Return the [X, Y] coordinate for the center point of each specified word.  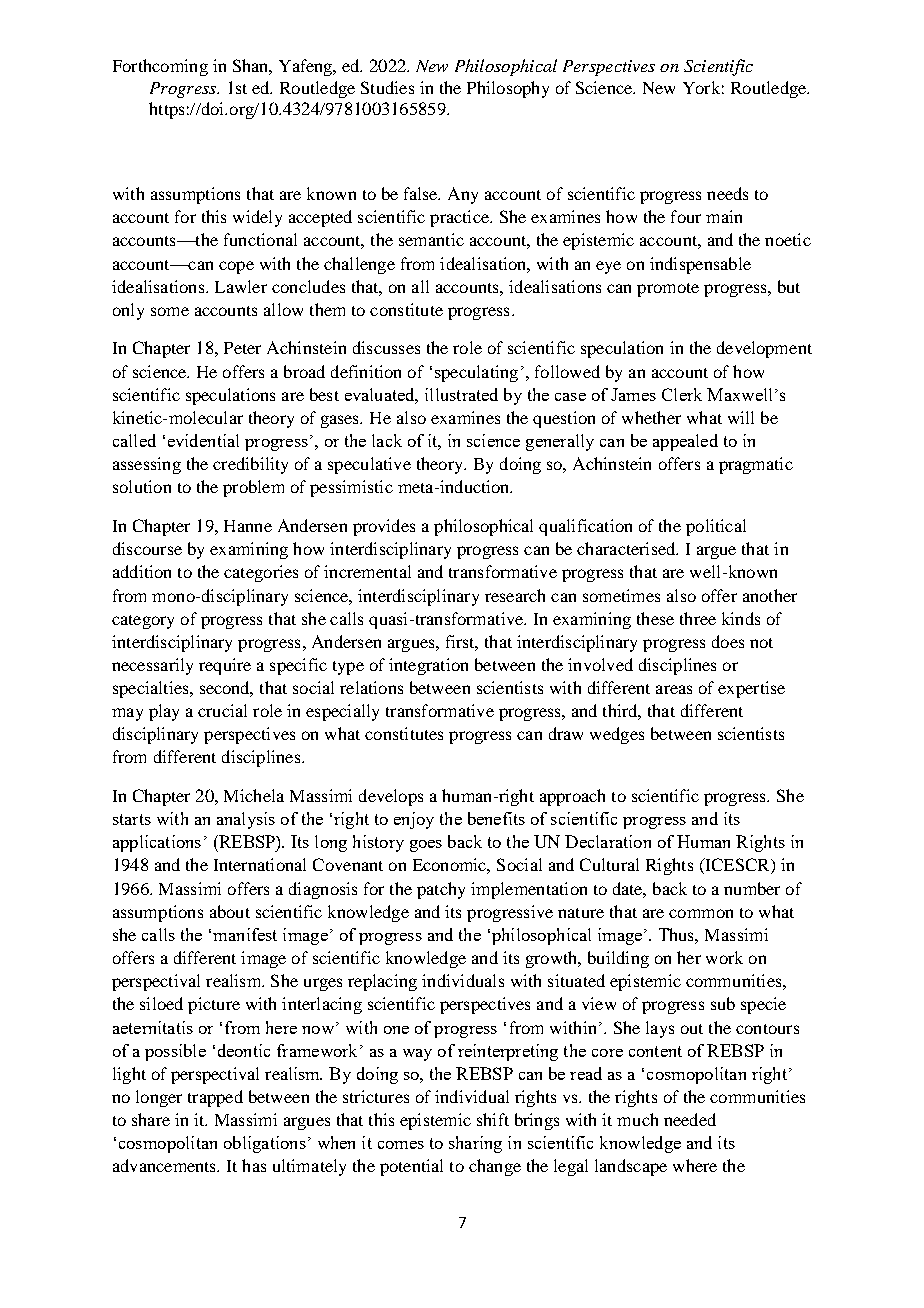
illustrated [461, 394]
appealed [685, 442]
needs [727, 193]
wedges [617, 735]
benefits [496, 818]
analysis [246, 820]
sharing [475, 1144]
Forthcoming [160, 67]
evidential [203, 440]
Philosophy [508, 89]
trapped [215, 1098]
